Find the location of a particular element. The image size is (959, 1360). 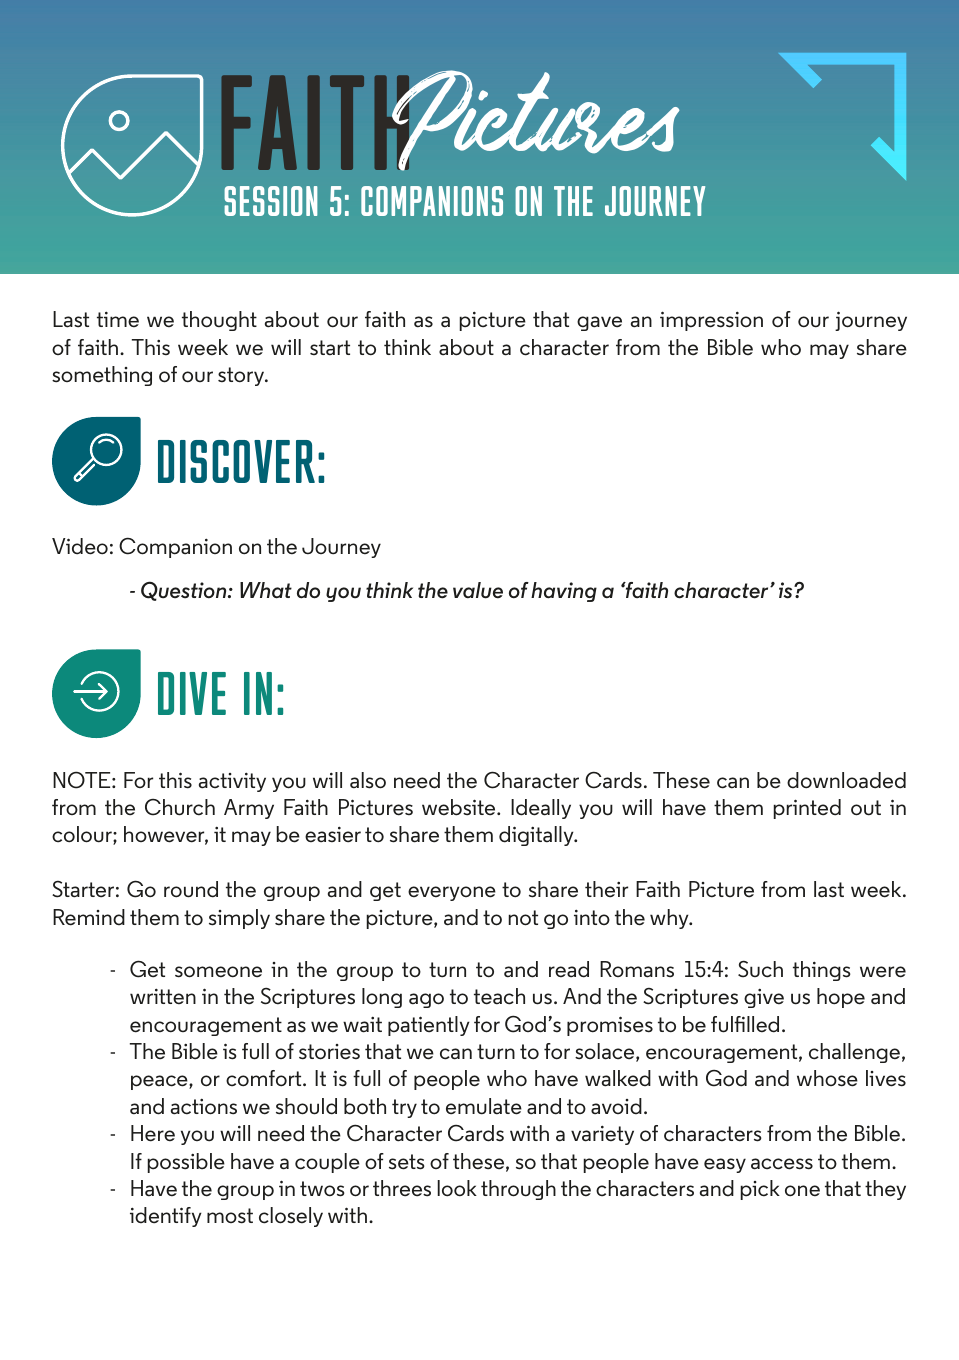

everyone is located at coordinates (452, 893).
